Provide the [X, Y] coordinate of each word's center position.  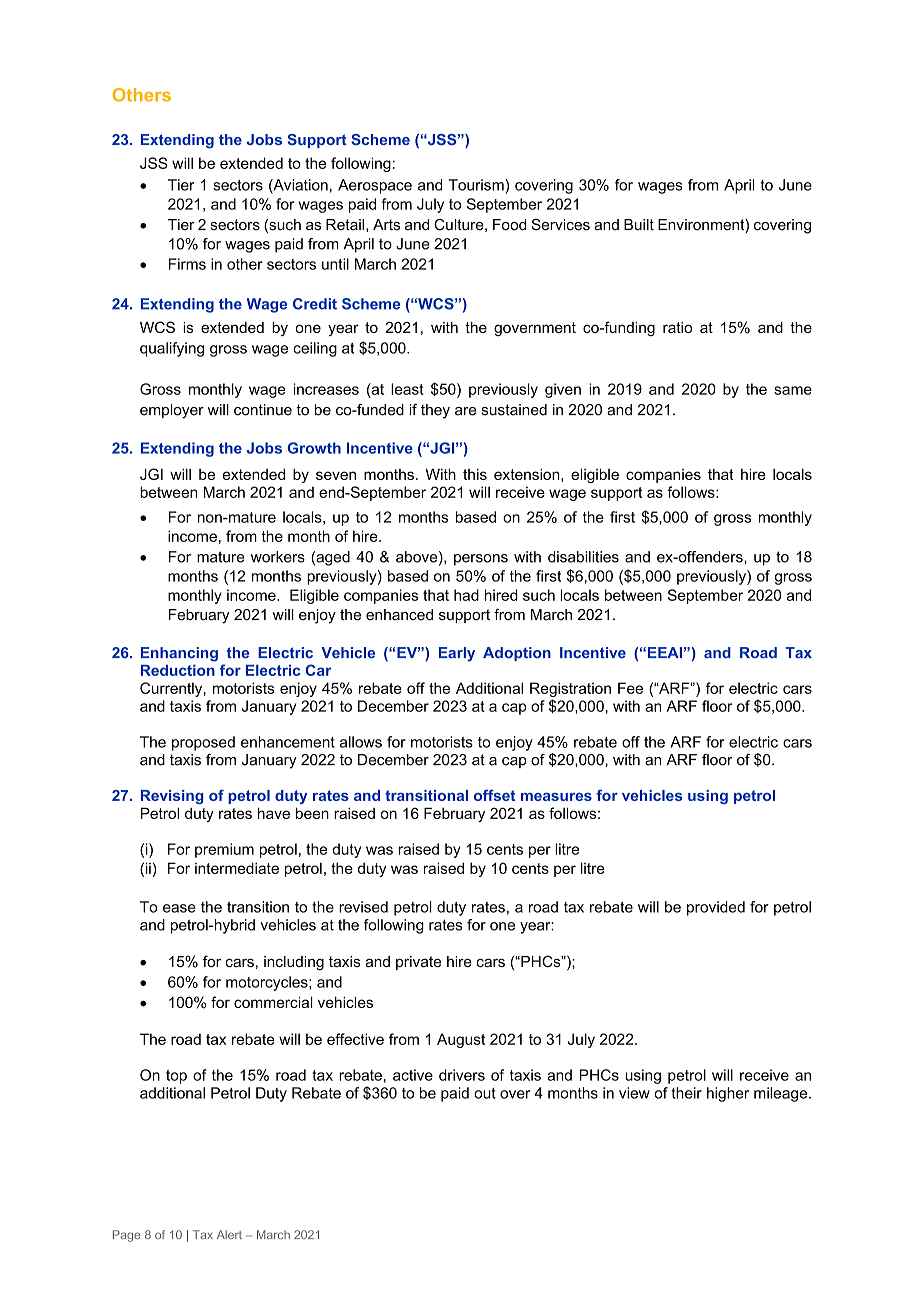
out [485, 1093]
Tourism [477, 185]
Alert [229, 1234]
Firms [187, 264]
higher [728, 1094]
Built [639, 225]
